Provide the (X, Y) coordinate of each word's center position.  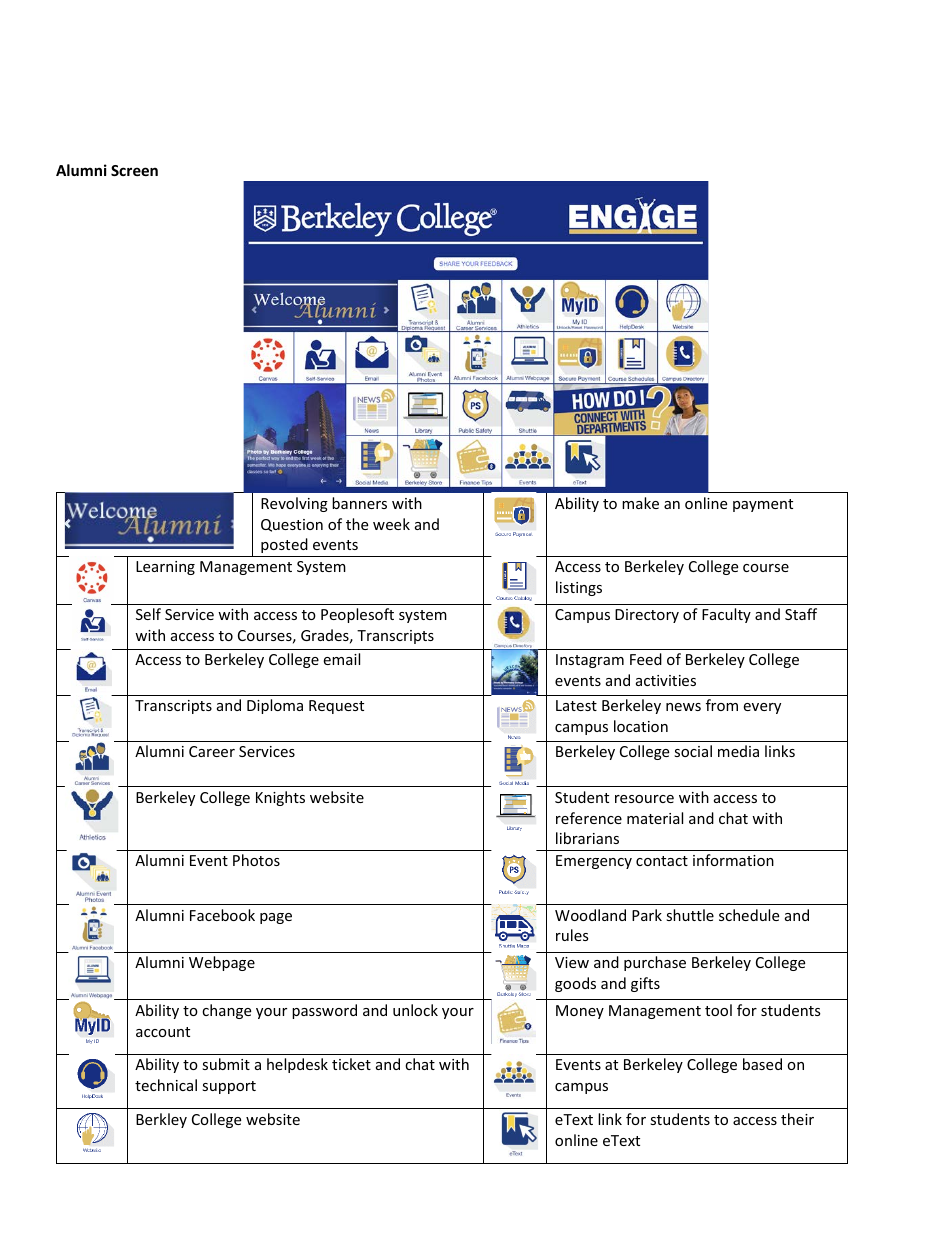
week (391, 524)
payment (763, 505)
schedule (749, 915)
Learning (165, 568)
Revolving (294, 504)
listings (579, 588)
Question (292, 525)
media (738, 751)
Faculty (726, 615)
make (640, 503)
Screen (134, 170)
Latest (576, 705)
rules (572, 935)
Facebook (222, 915)
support (229, 1087)
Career (212, 751)
